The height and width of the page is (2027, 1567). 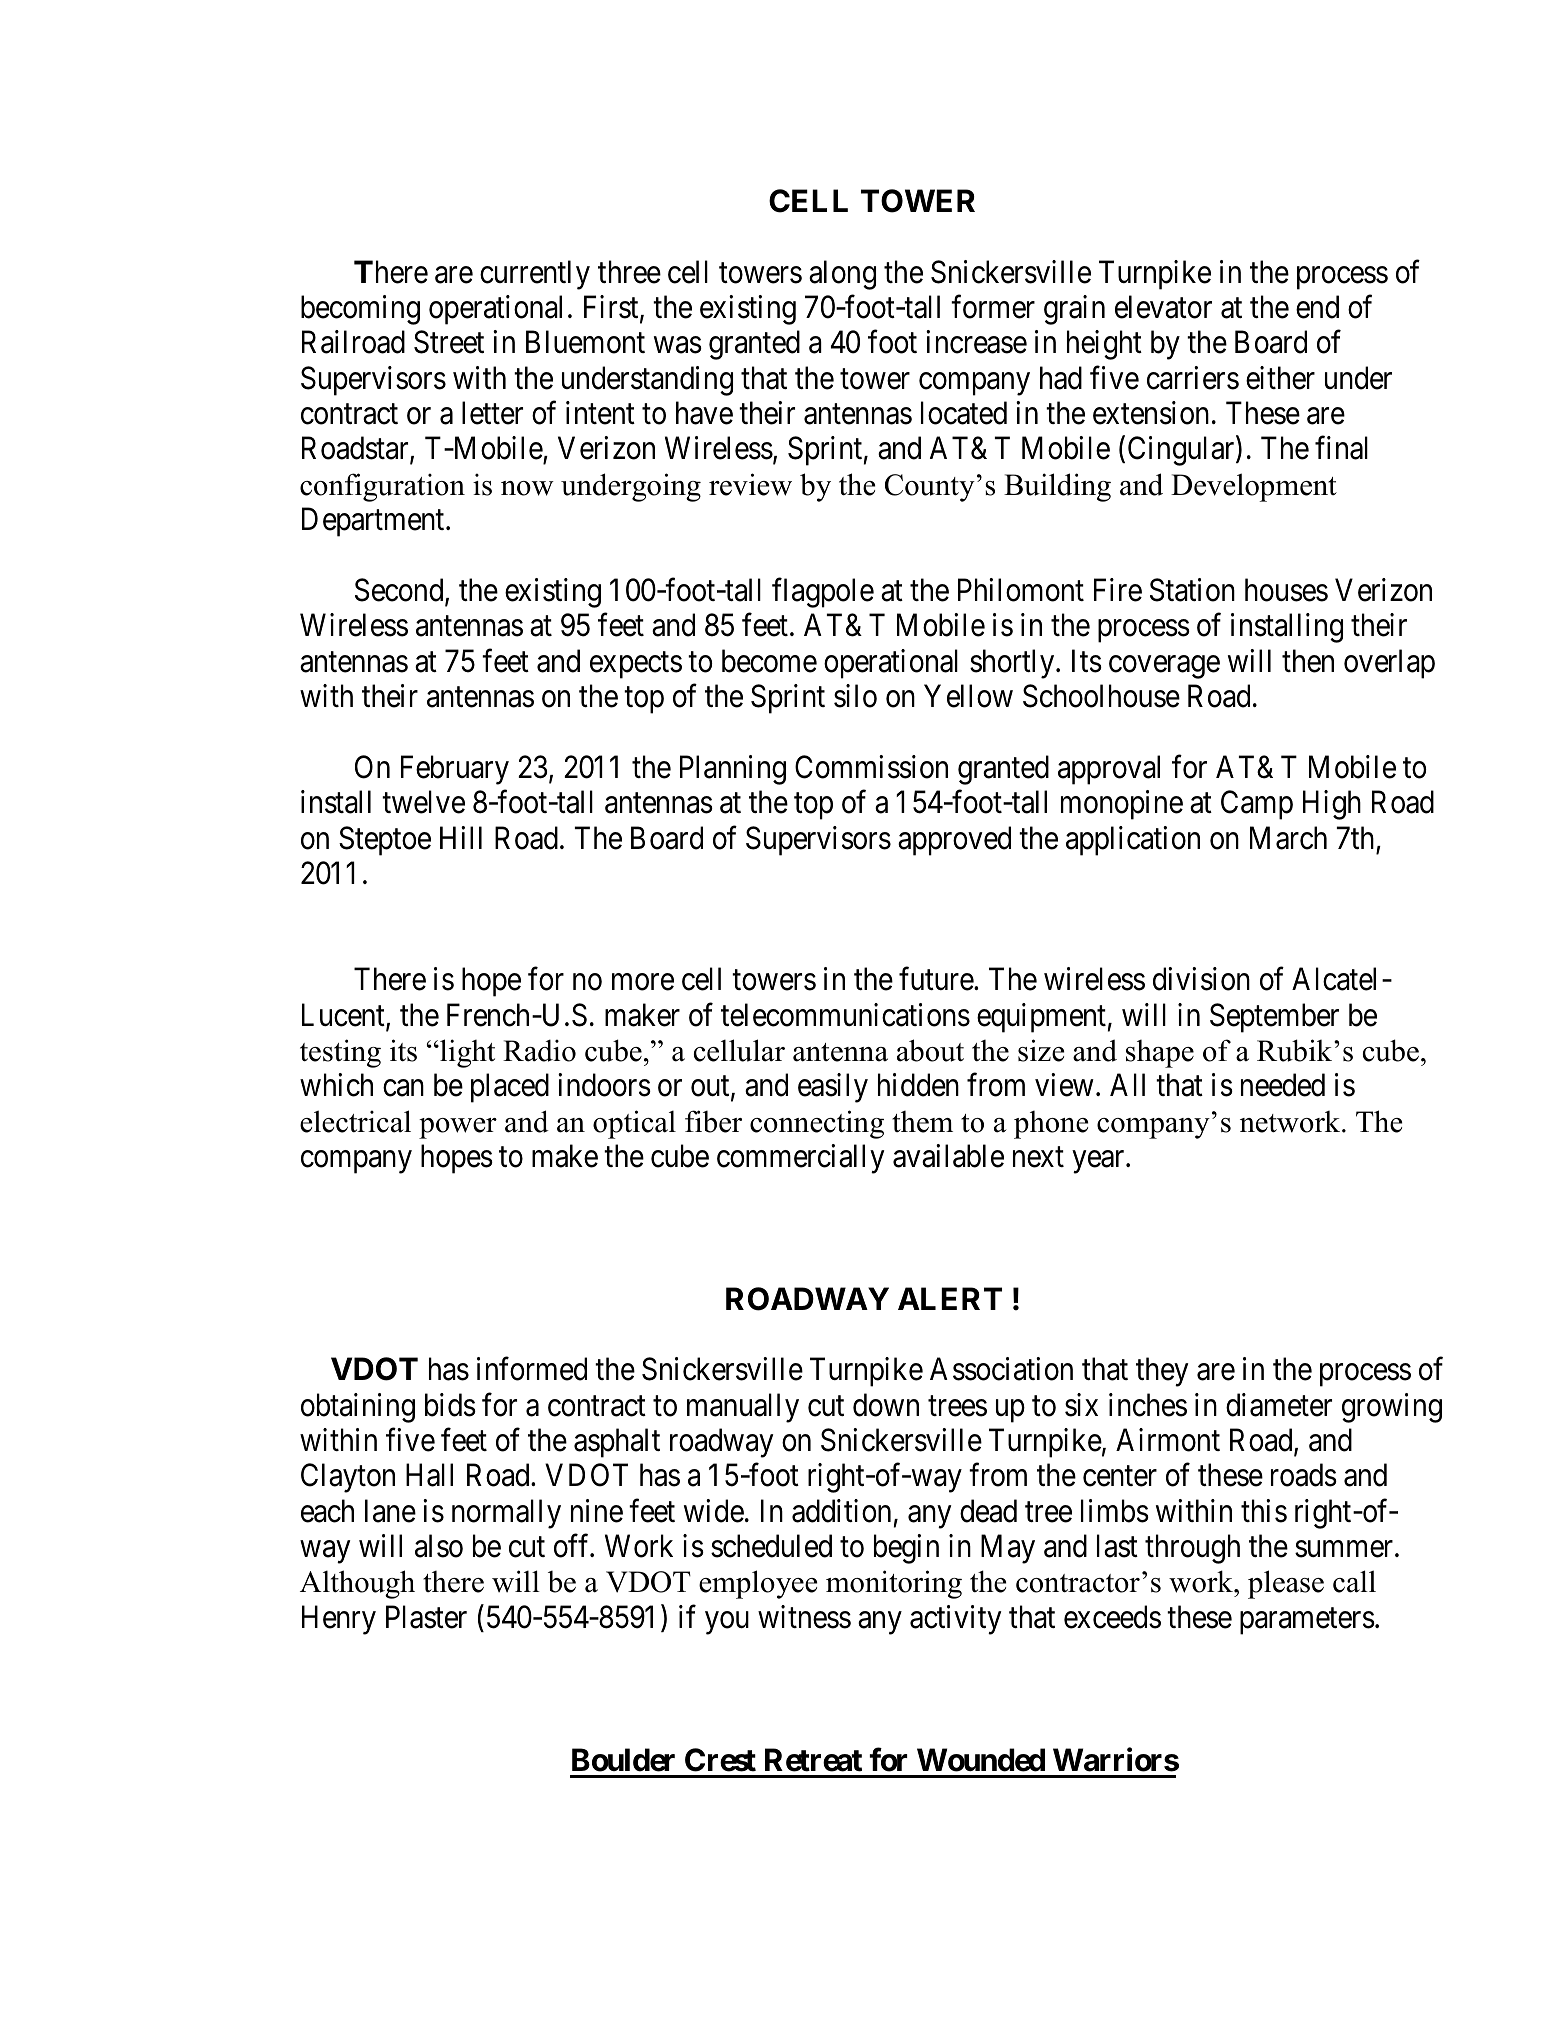 I want to click on end, so click(x=1317, y=307).
